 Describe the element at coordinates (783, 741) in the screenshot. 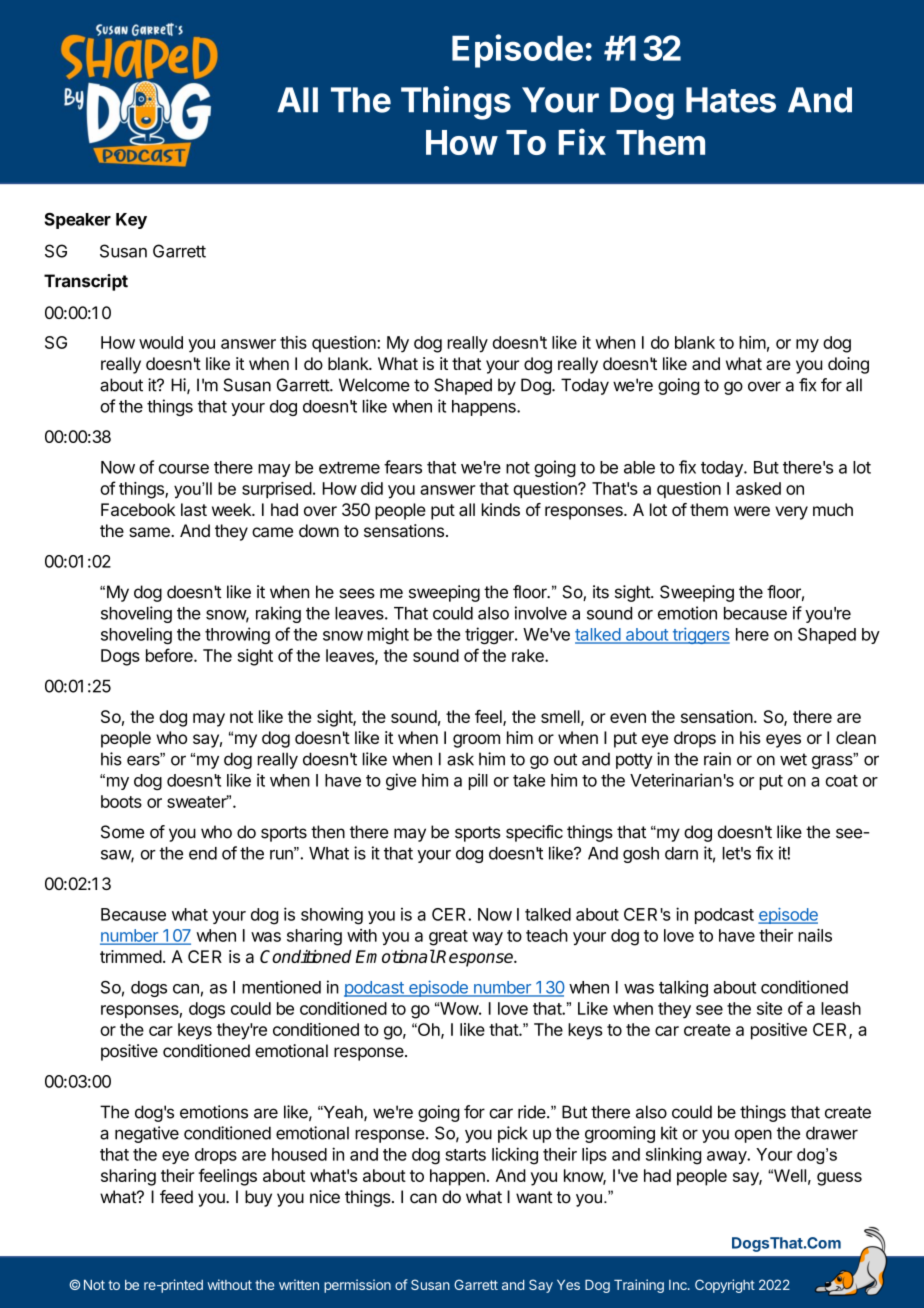

I see `eyes` at that location.
